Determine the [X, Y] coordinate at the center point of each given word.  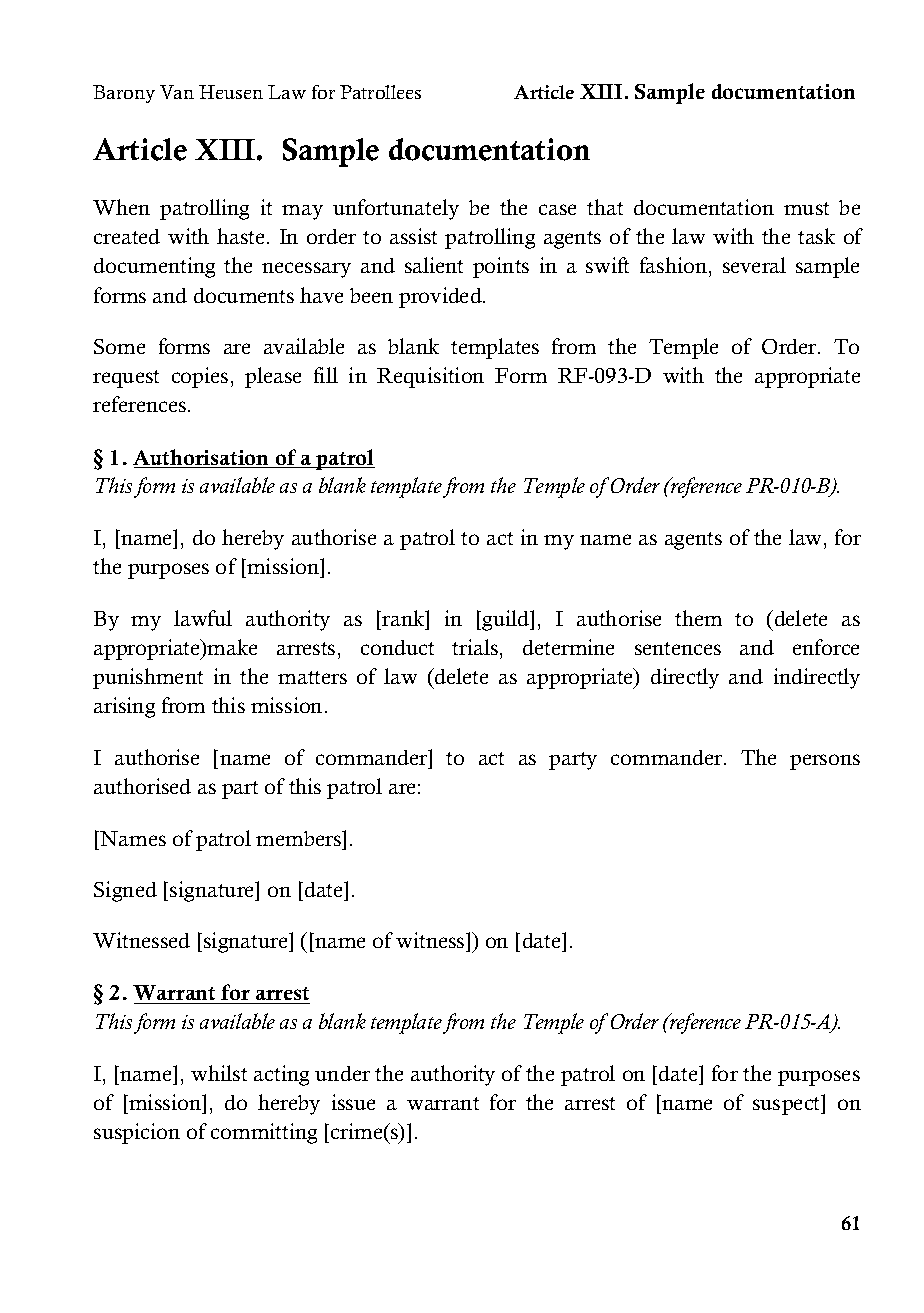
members [299, 838]
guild [506, 620]
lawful [203, 618]
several [754, 265]
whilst [219, 1073]
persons [825, 762]
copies [200, 377]
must [806, 208]
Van [177, 92]
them [698, 618]
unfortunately [396, 209]
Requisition [430, 377]
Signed [125, 891]
